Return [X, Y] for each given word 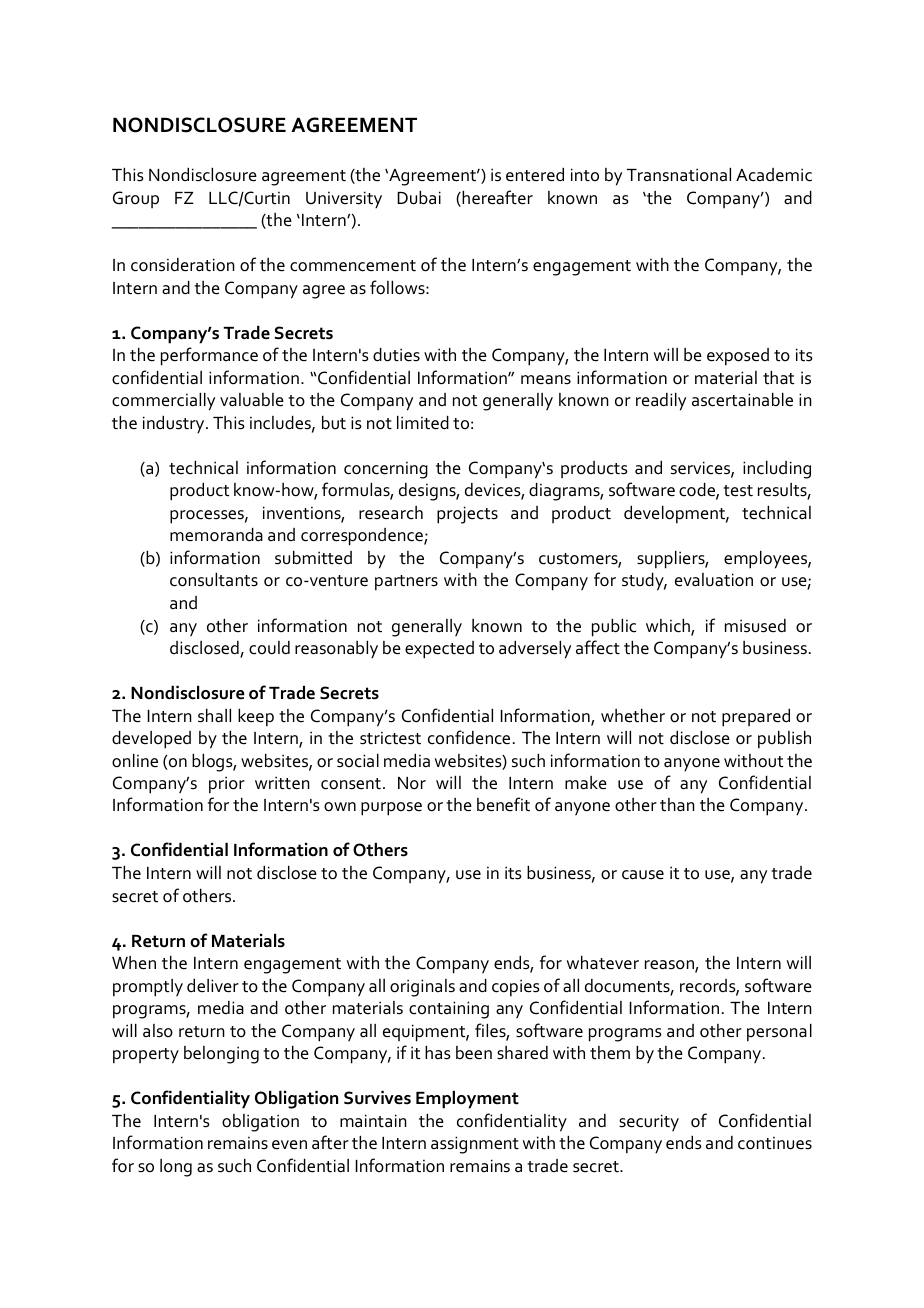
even [289, 1145]
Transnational [679, 175]
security [649, 1123]
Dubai [419, 198]
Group [136, 199]
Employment [467, 1100]
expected [439, 650]
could [269, 648]
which [669, 627]
